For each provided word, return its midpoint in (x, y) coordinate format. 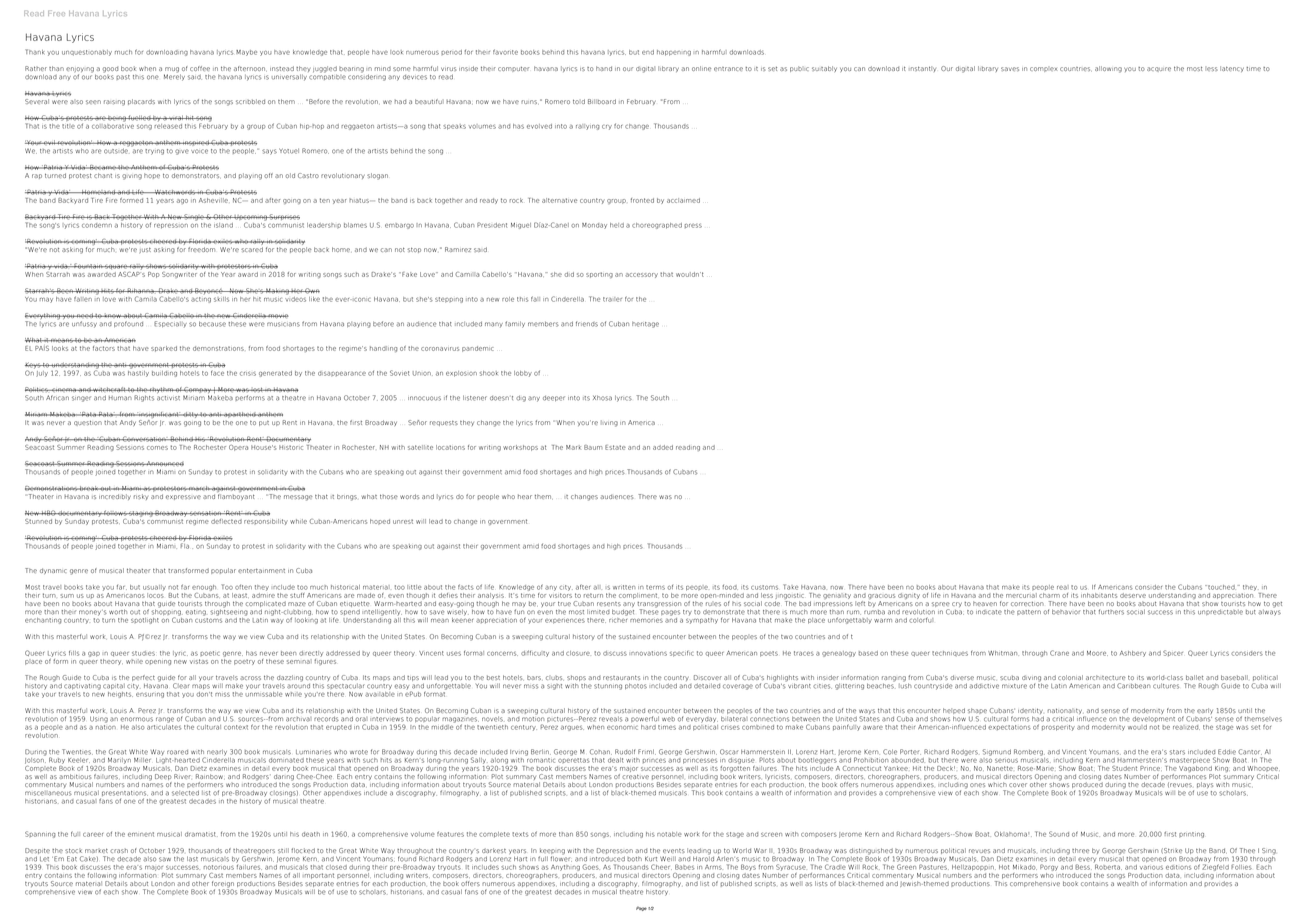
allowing (1108, 69)
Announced (164, 463)
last (192, 859)
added (663, 447)
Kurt (651, 859)
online (701, 68)
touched (1221, 587)
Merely (174, 76)
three (1080, 850)
